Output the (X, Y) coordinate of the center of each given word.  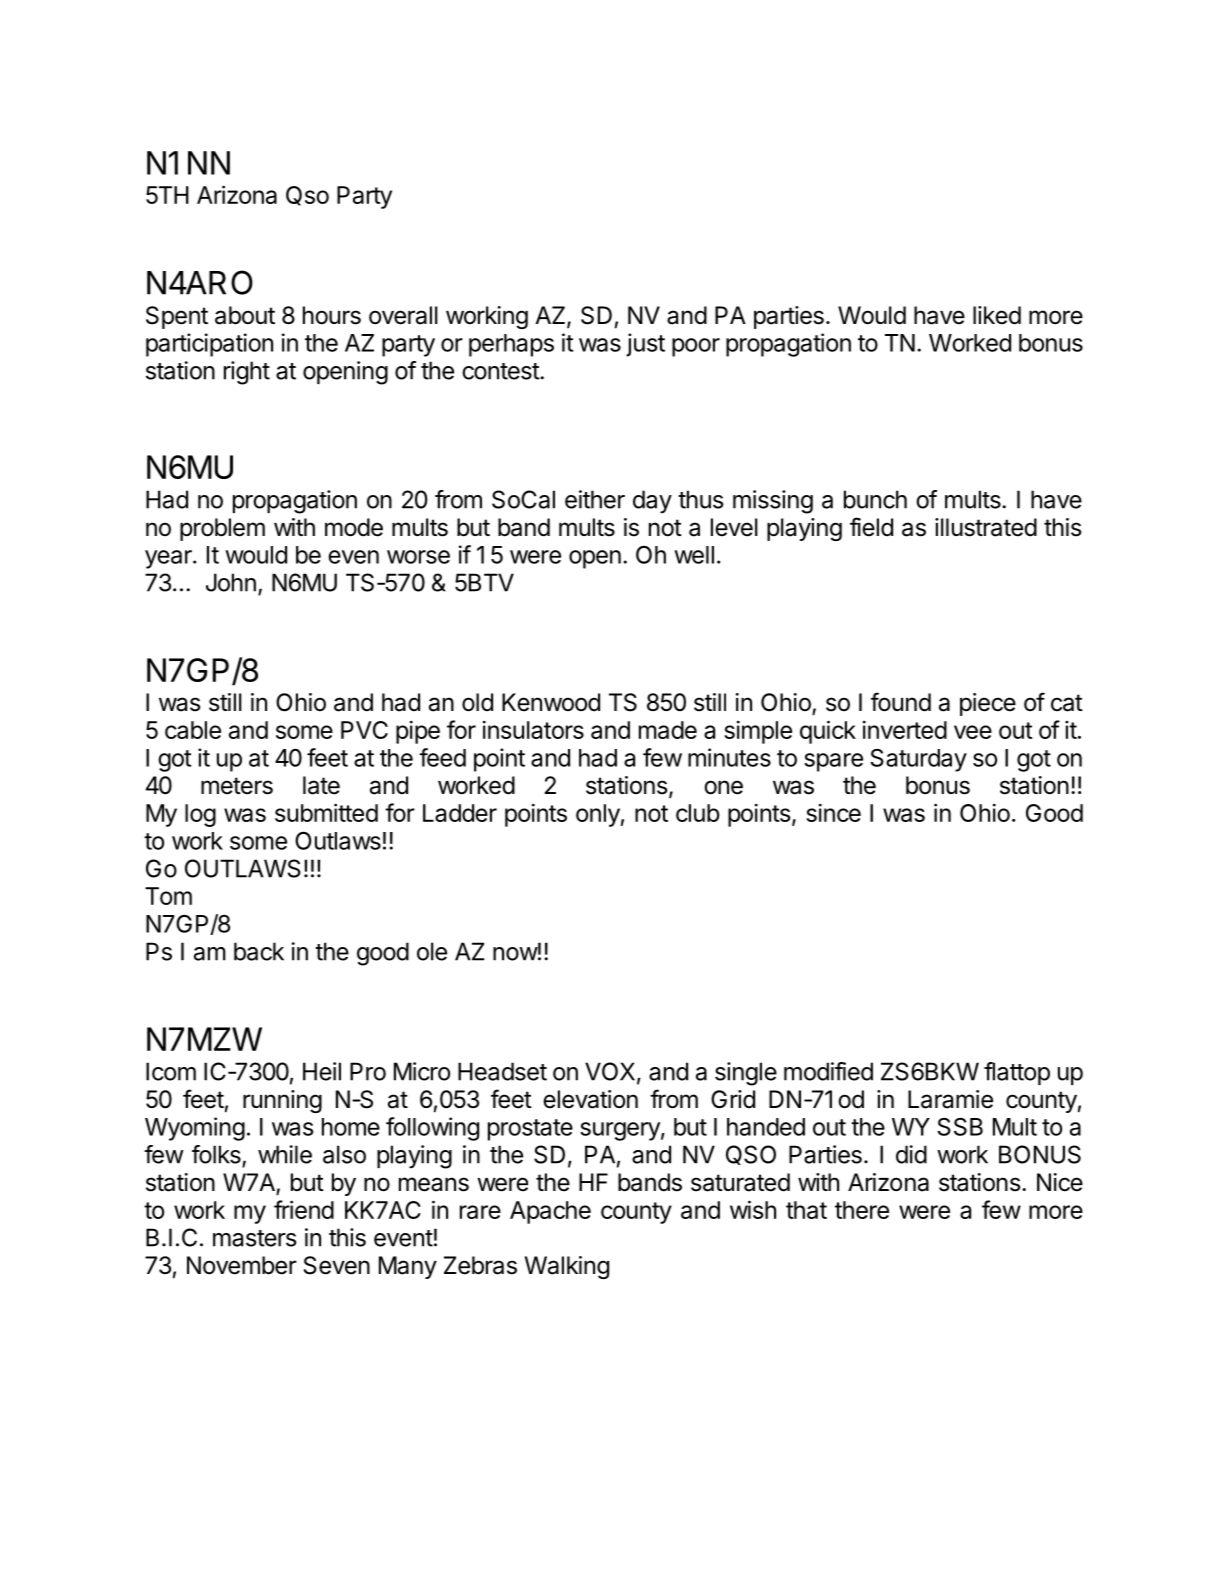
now (515, 954)
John (231, 582)
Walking (567, 1267)
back (259, 951)
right (247, 373)
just (645, 345)
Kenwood (551, 702)
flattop (1017, 1073)
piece (988, 704)
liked (997, 315)
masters (255, 1238)
